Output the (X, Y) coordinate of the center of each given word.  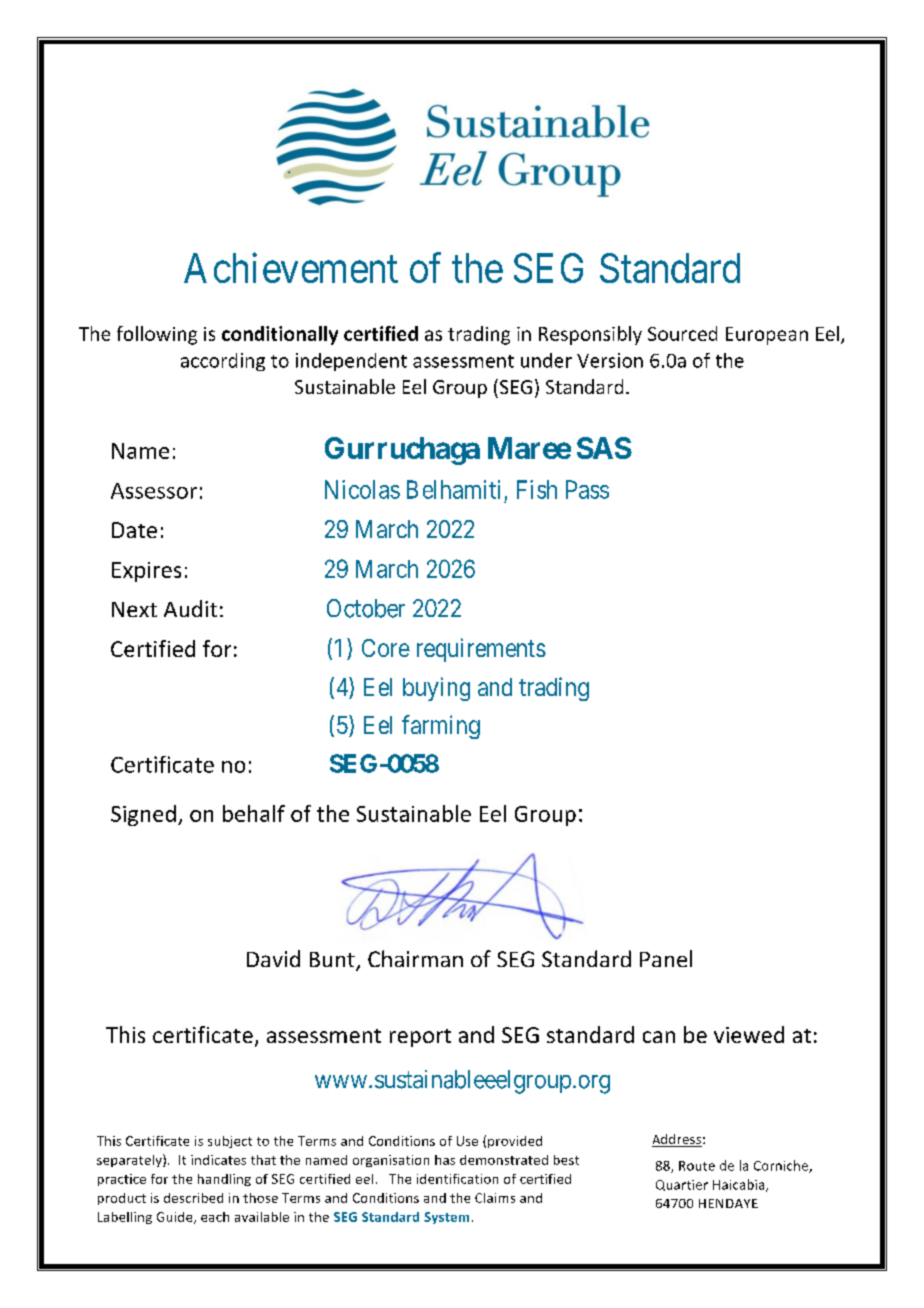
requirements (481, 650)
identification (457, 1179)
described (193, 1198)
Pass (587, 489)
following (157, 335)
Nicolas (362, 489)
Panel (666, 958)
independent (351, 362)
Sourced (682, 333)
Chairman (415, 958)
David (273, 958)
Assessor (154, 491)
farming (441, 727)
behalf (254, 813)
